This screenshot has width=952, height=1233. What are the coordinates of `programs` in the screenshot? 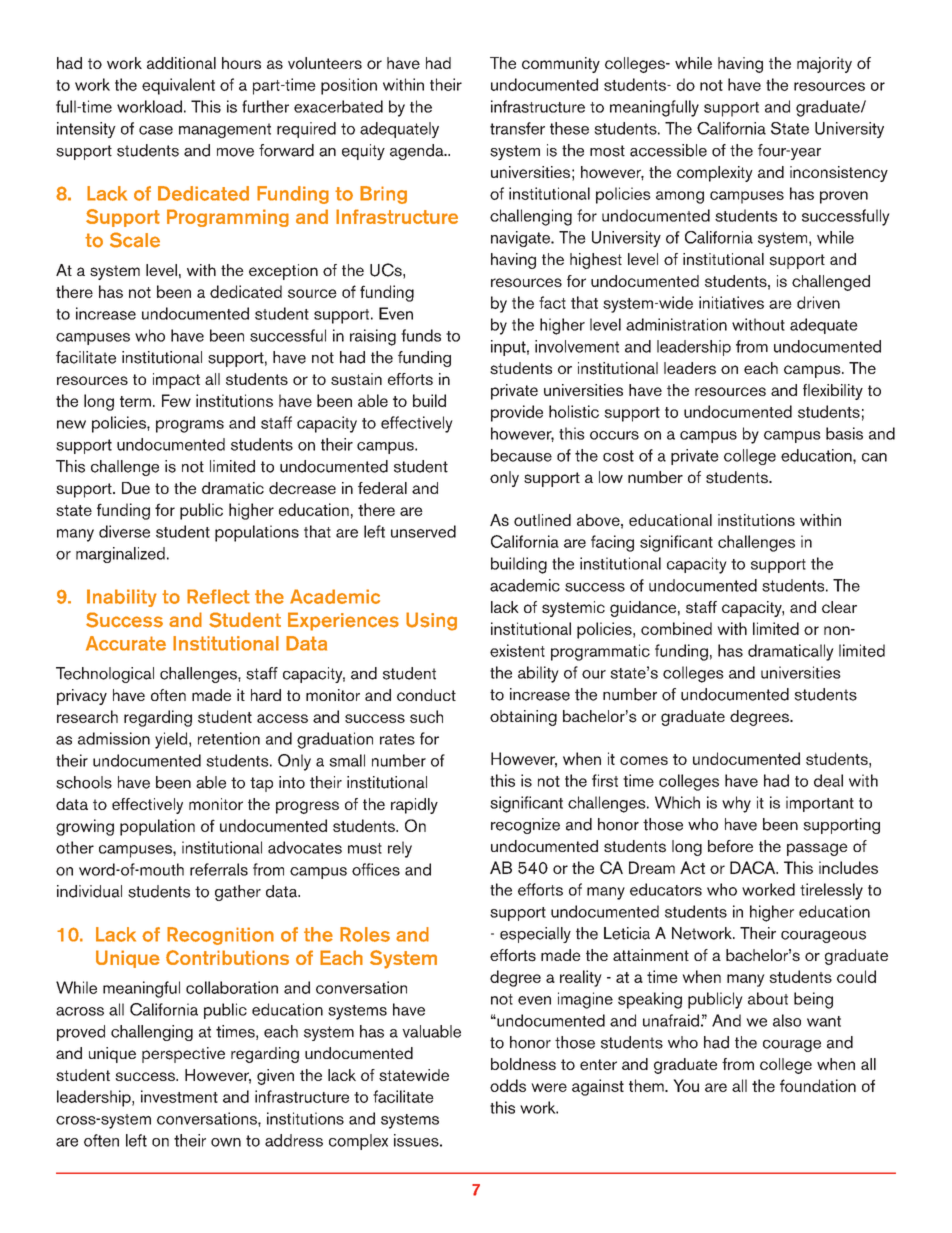 It's located at (190, 426).
